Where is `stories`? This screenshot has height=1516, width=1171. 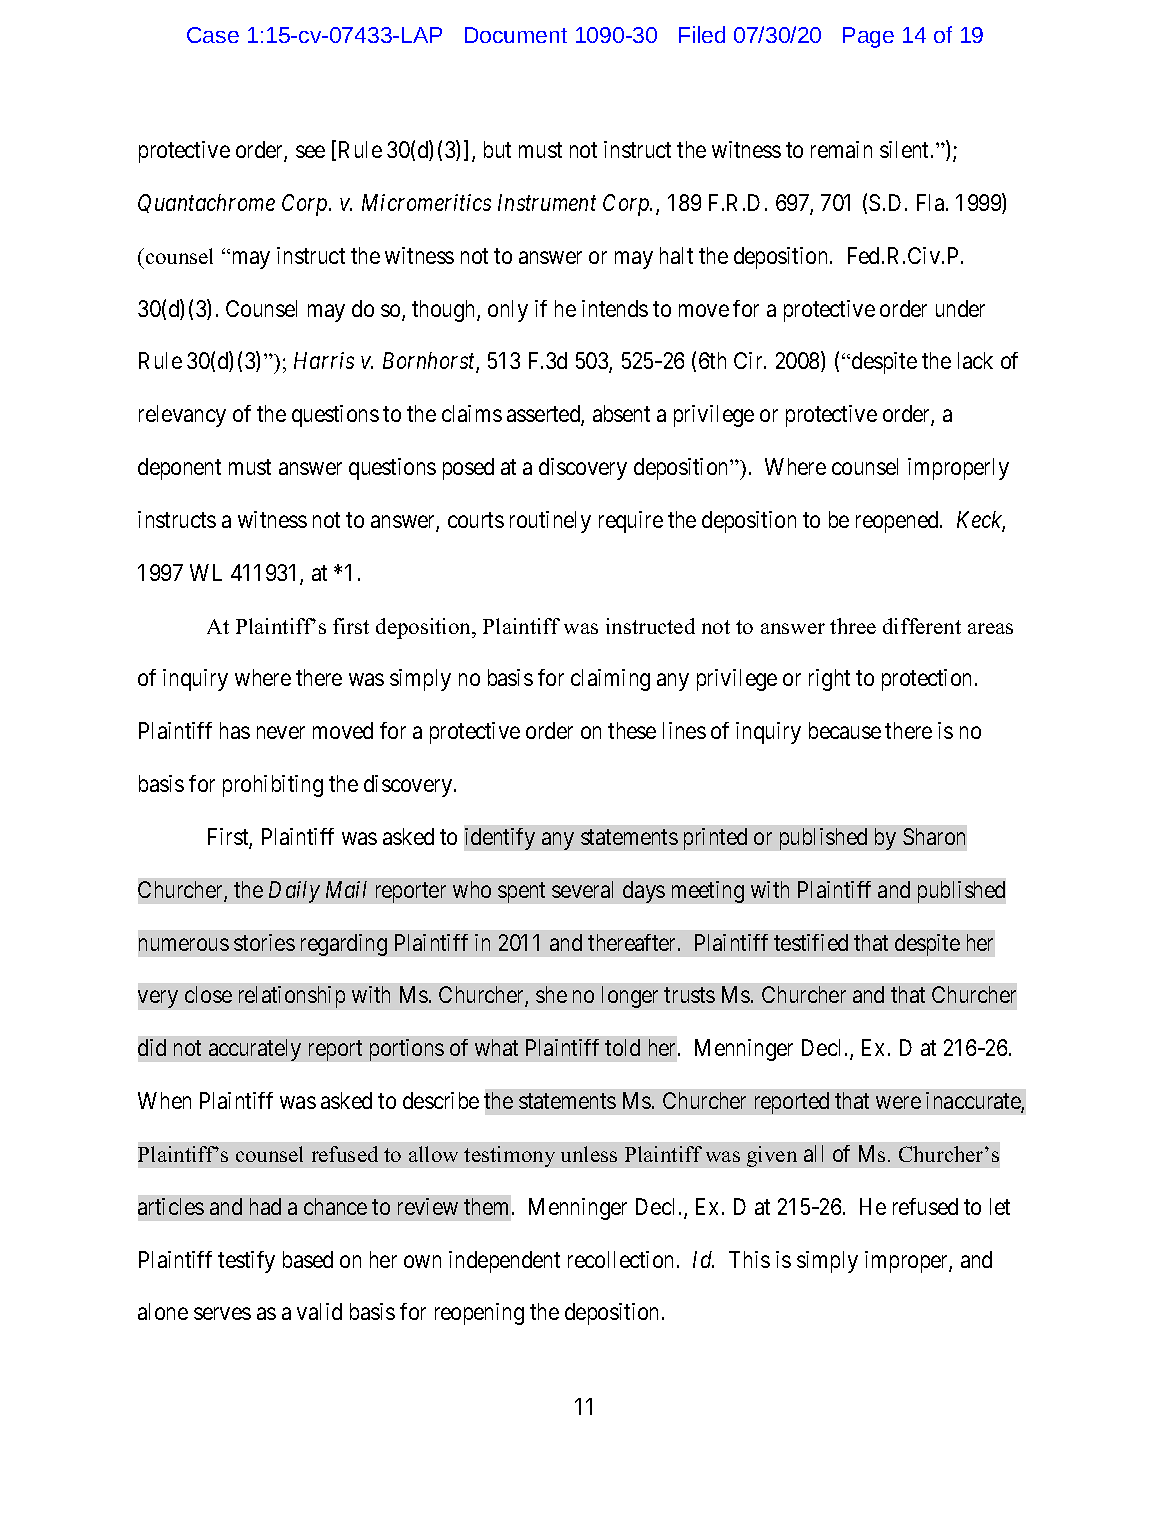 stories is located at coordinates (264, 942).
